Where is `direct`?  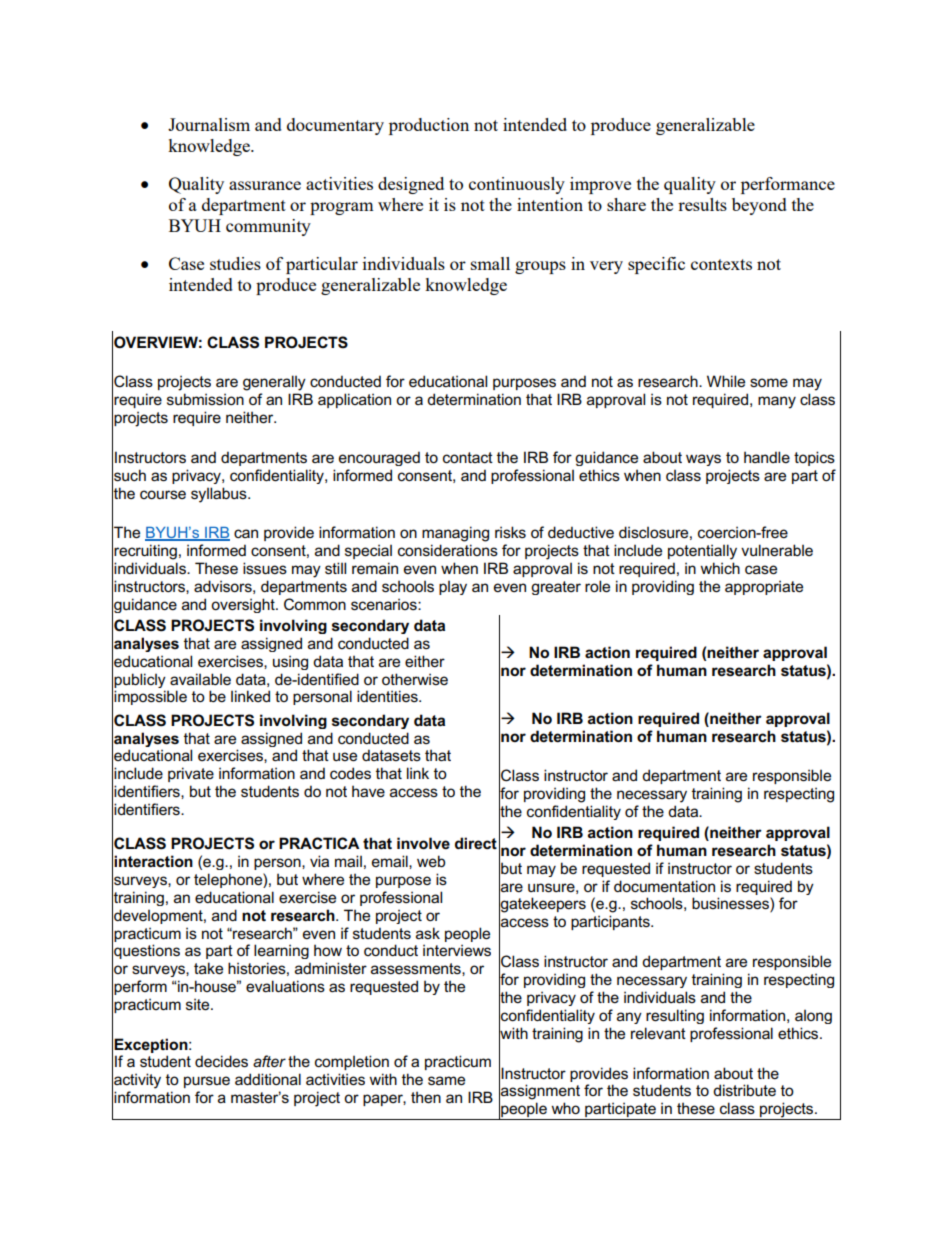 direct is located at coordinates (476, 843).
